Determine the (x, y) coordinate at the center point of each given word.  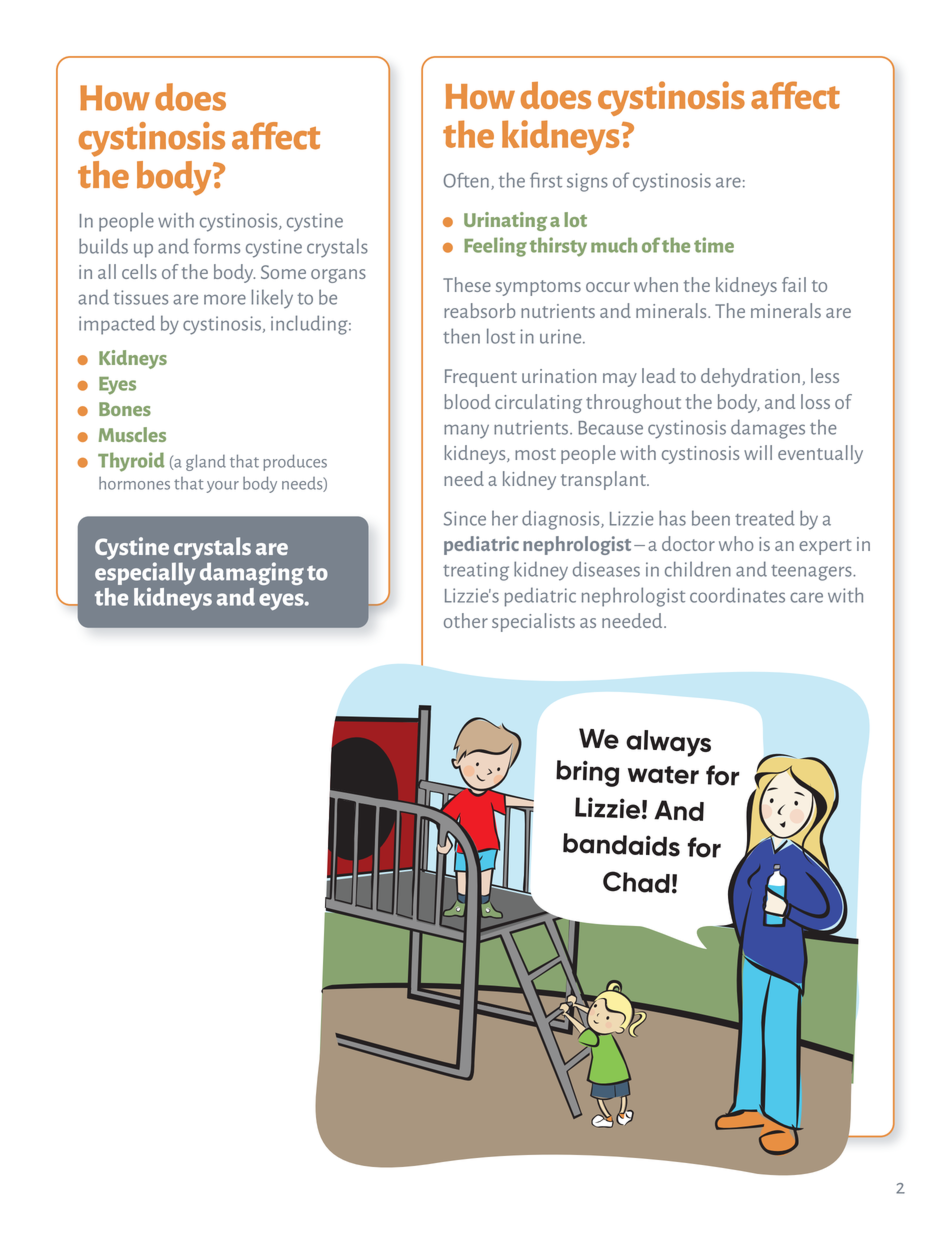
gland (206, 462)
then (461, 336)
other (466, 620)
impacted (117, 325)
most (535, 454)
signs (587, 182)
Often (466, 180)
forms (217, 246)
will (758, 452)
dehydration (750, 377)
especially (145, 573)
